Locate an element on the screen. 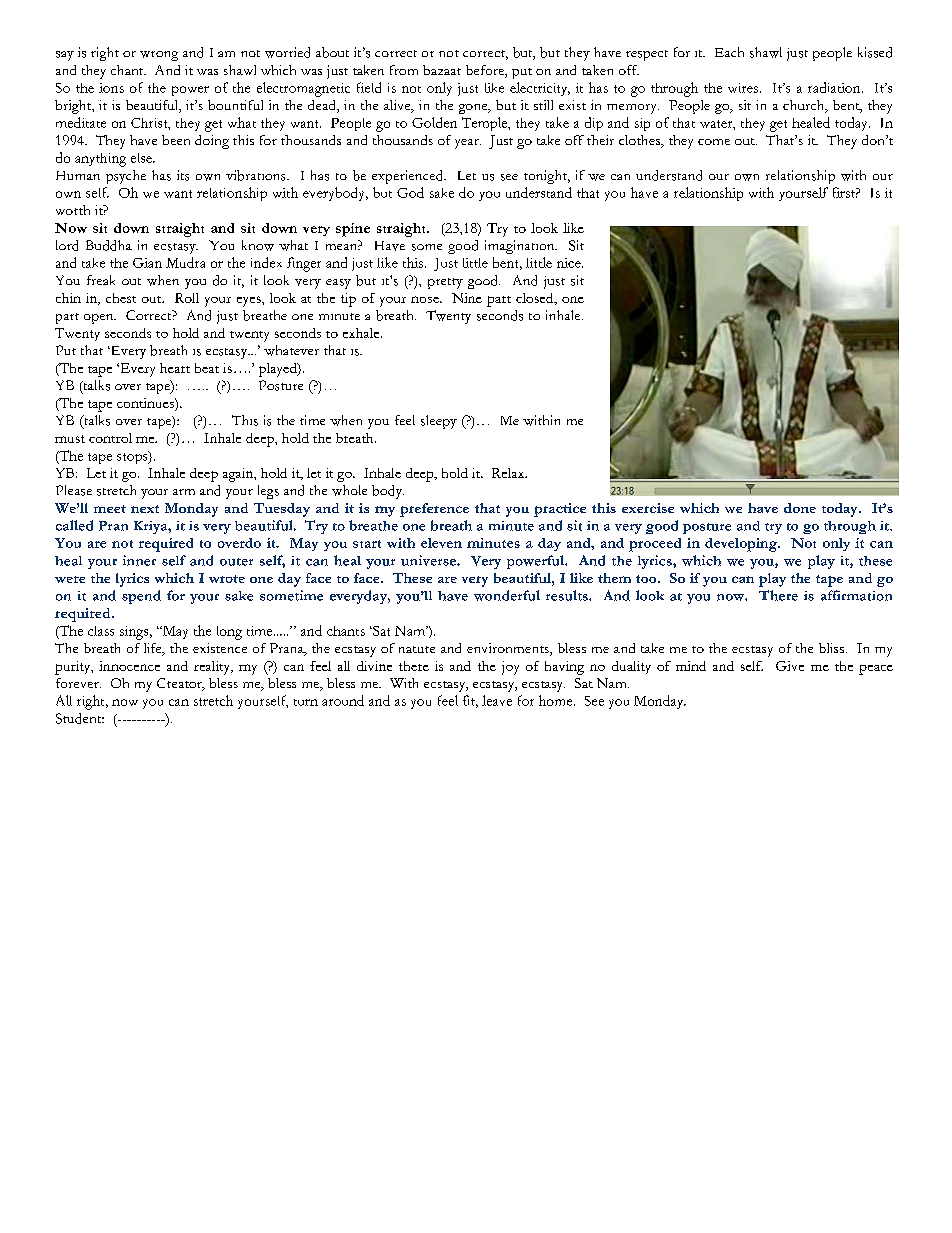 The image size is (952, 1233). eleven is located at coordinates (441, 543).
